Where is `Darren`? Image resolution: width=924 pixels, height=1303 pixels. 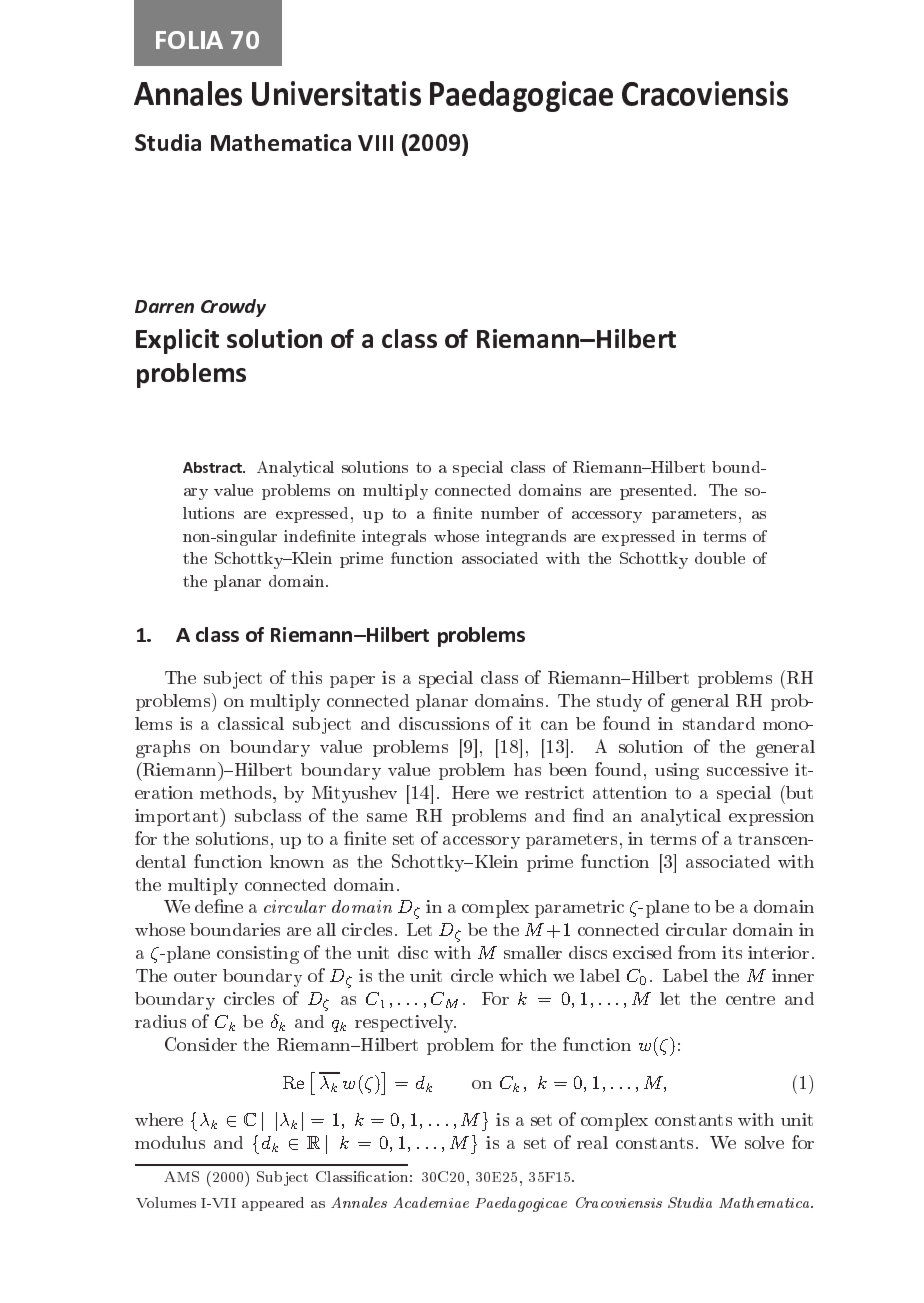 Darren is located at coordinates (164, 306).
